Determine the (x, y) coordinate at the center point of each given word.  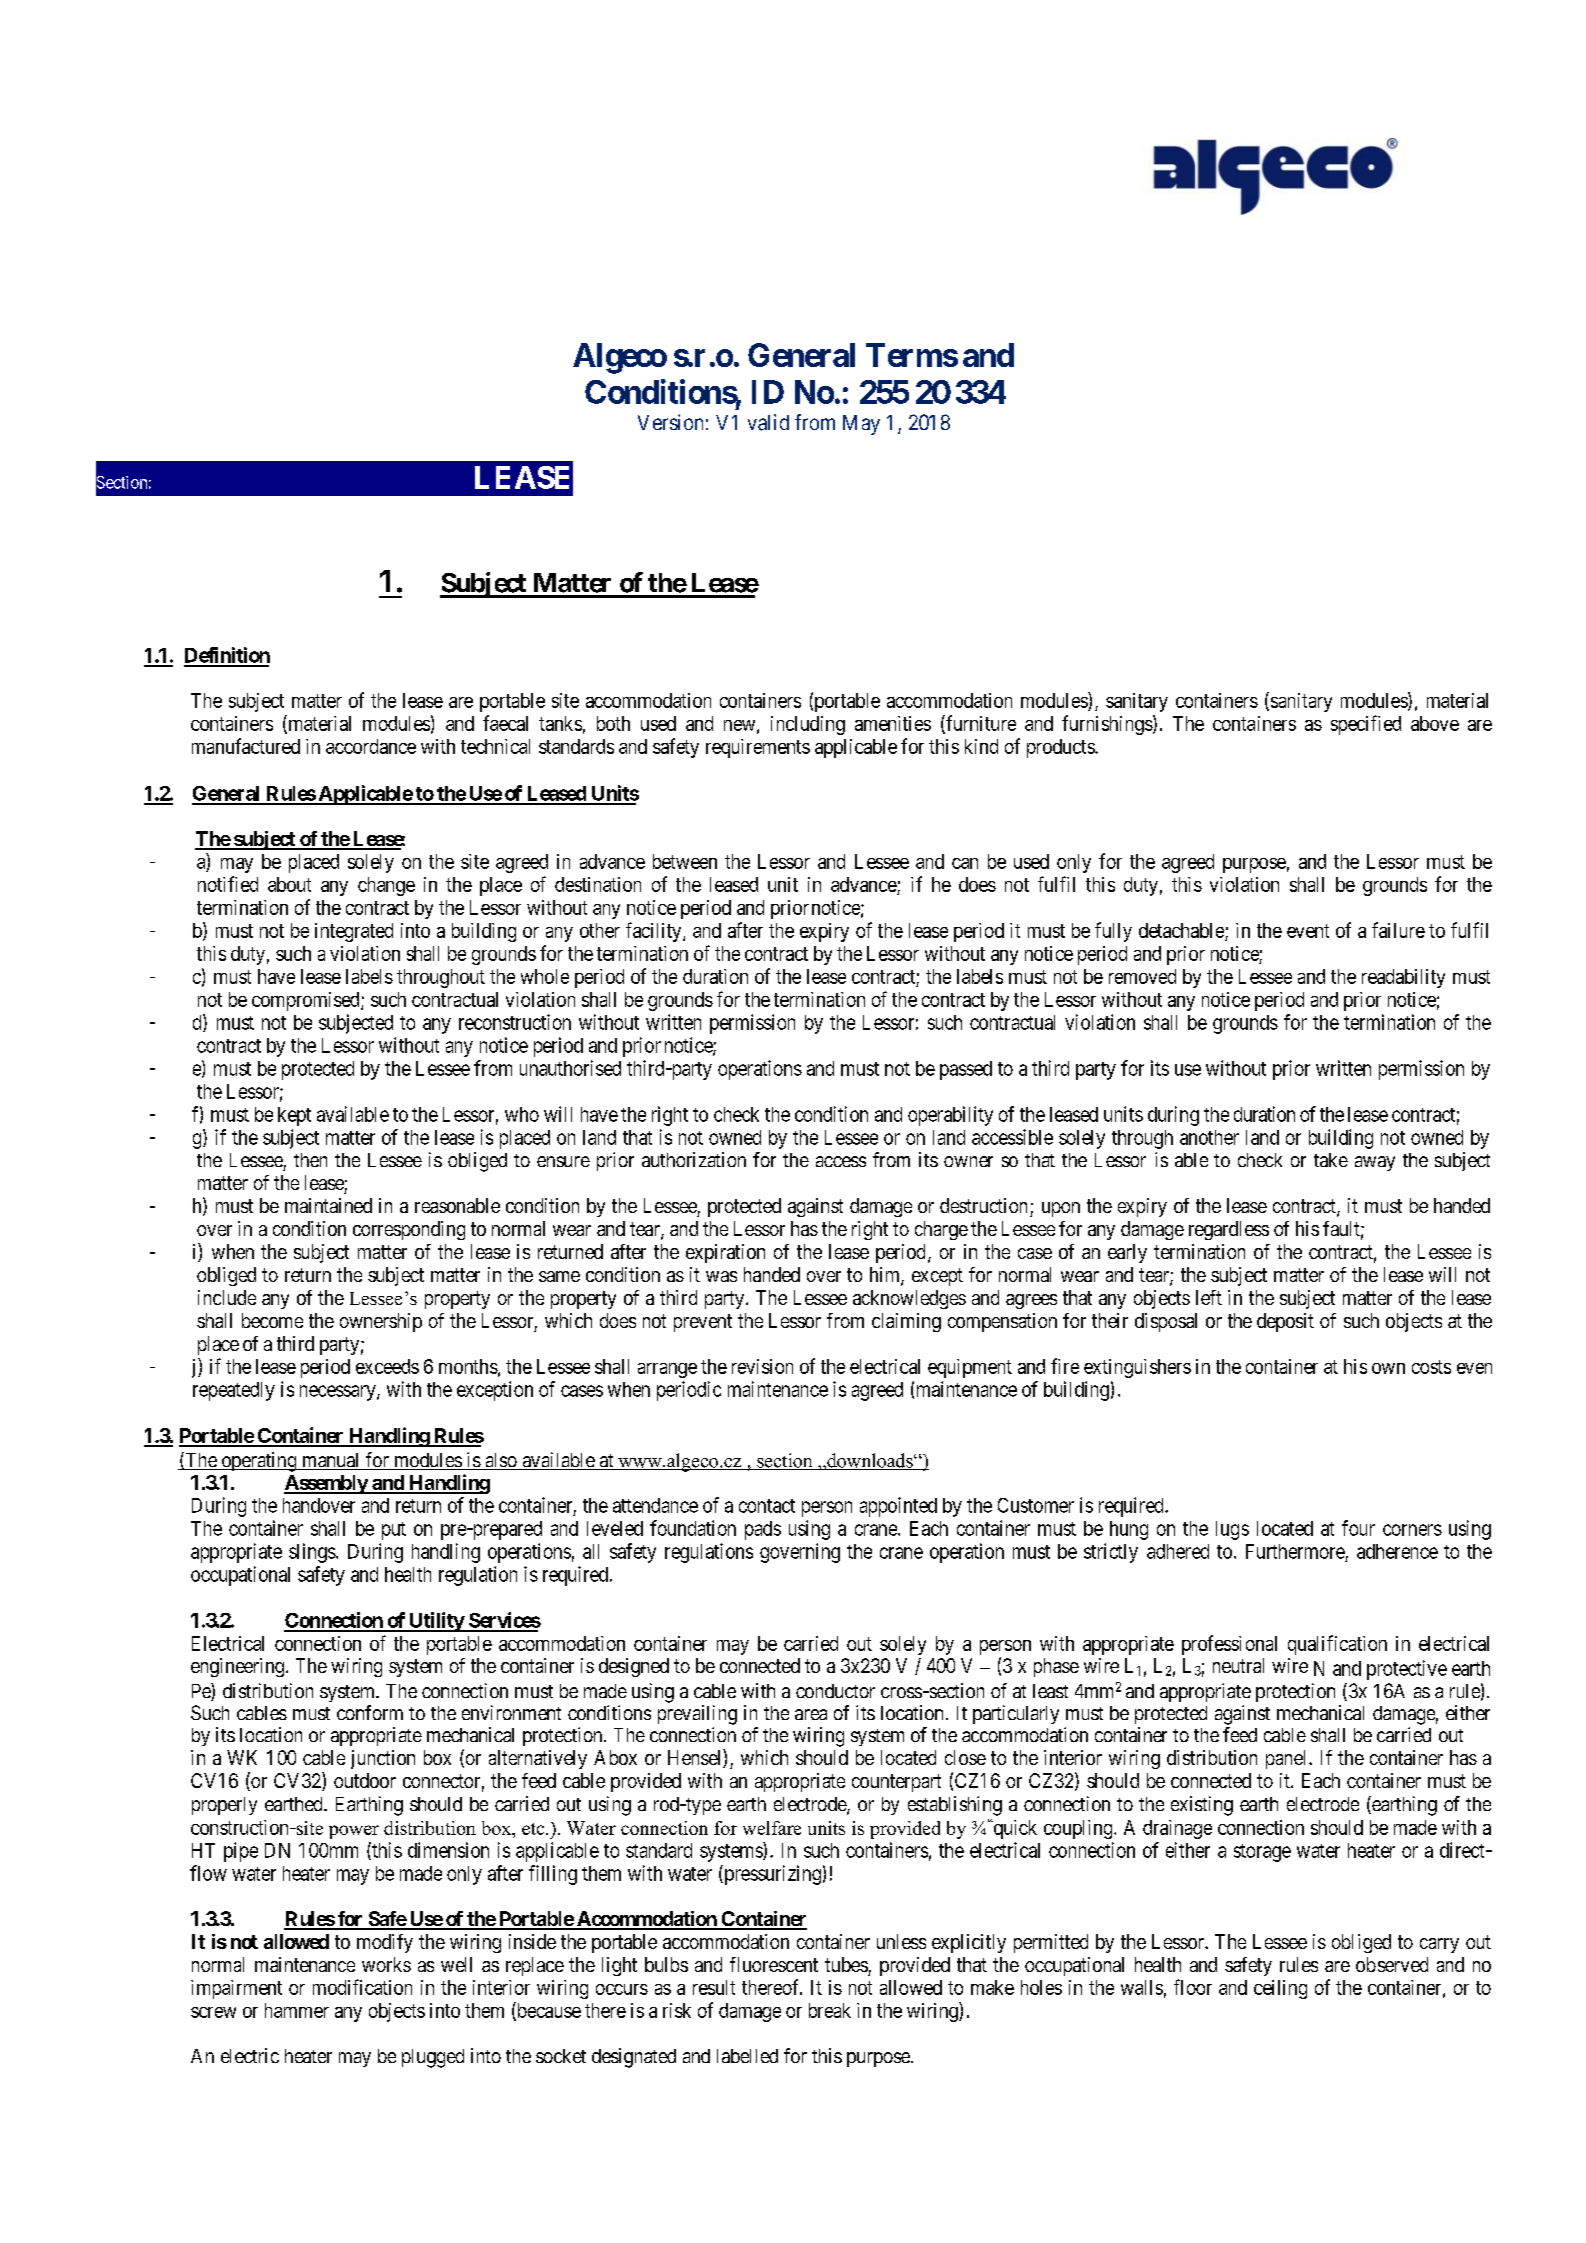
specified (1366, 725)
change (386, 886)
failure (1398, 930)
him (886, 1275)
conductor (835, 1691)
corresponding (409, 1230)
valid (768, 422)
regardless (1229, 1230)
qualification (1337, 1645)
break (830, 2010)
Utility (436, 1622)
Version (670, 422)
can (965, 863)
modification (362, 1987)
